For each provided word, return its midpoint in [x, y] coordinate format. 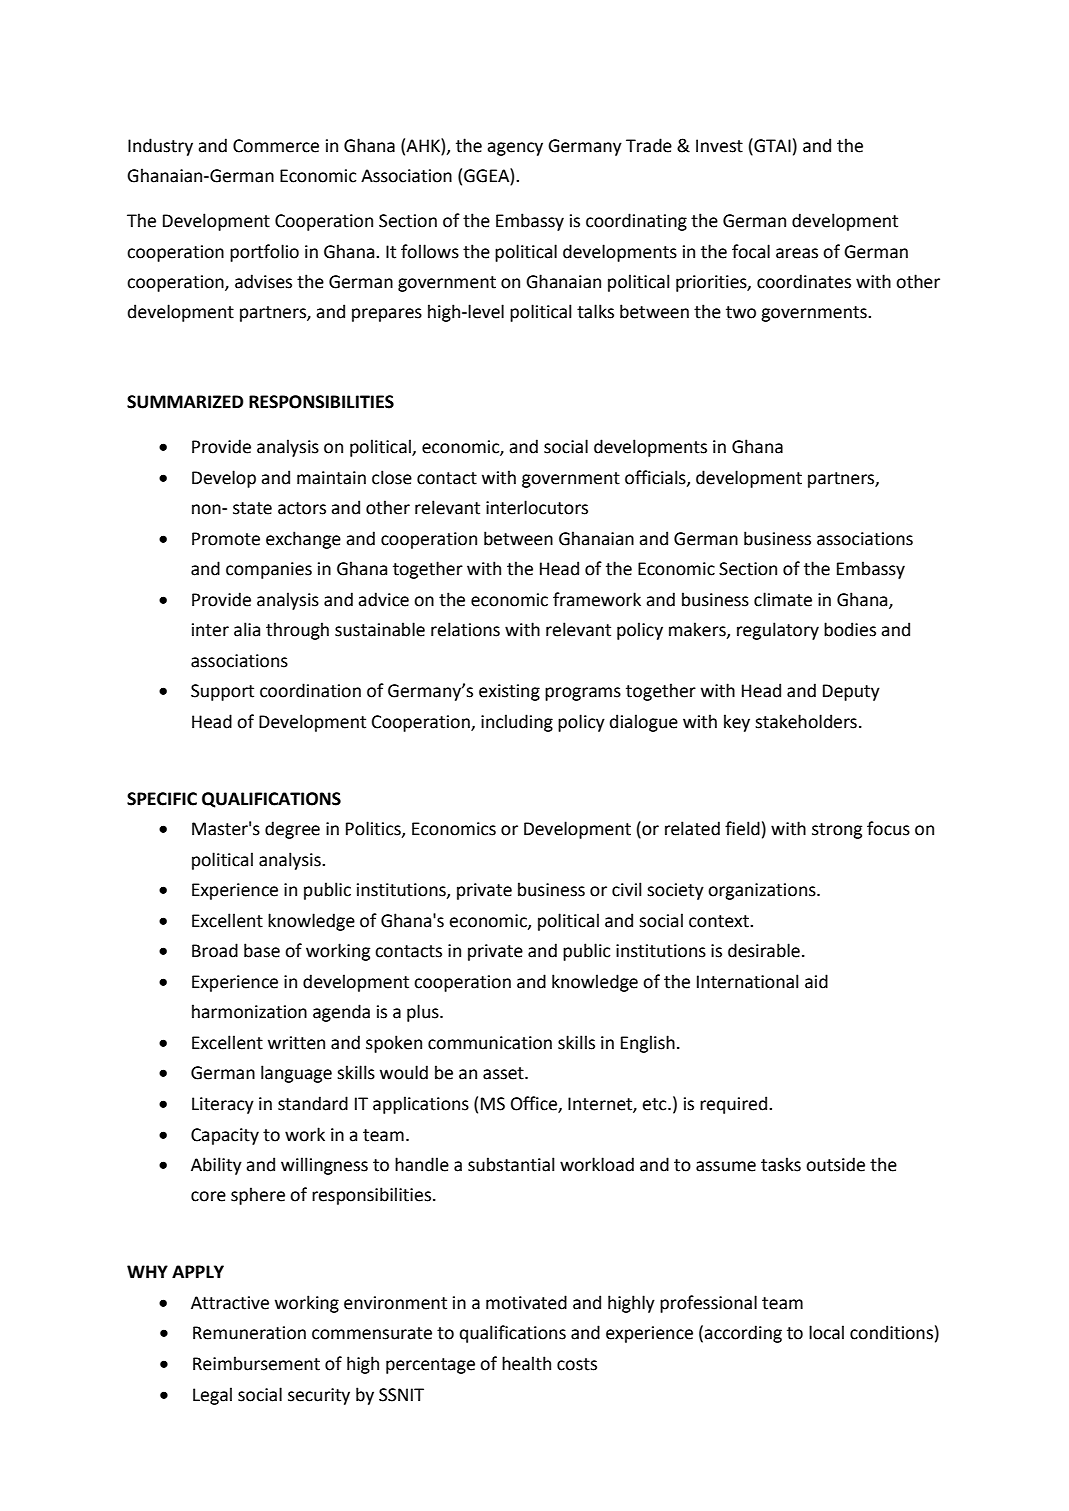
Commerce [276, 146]
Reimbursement [256, 1363]
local [826, 1332]
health [526, 1363]
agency [515, 149]
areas [797, 253]
